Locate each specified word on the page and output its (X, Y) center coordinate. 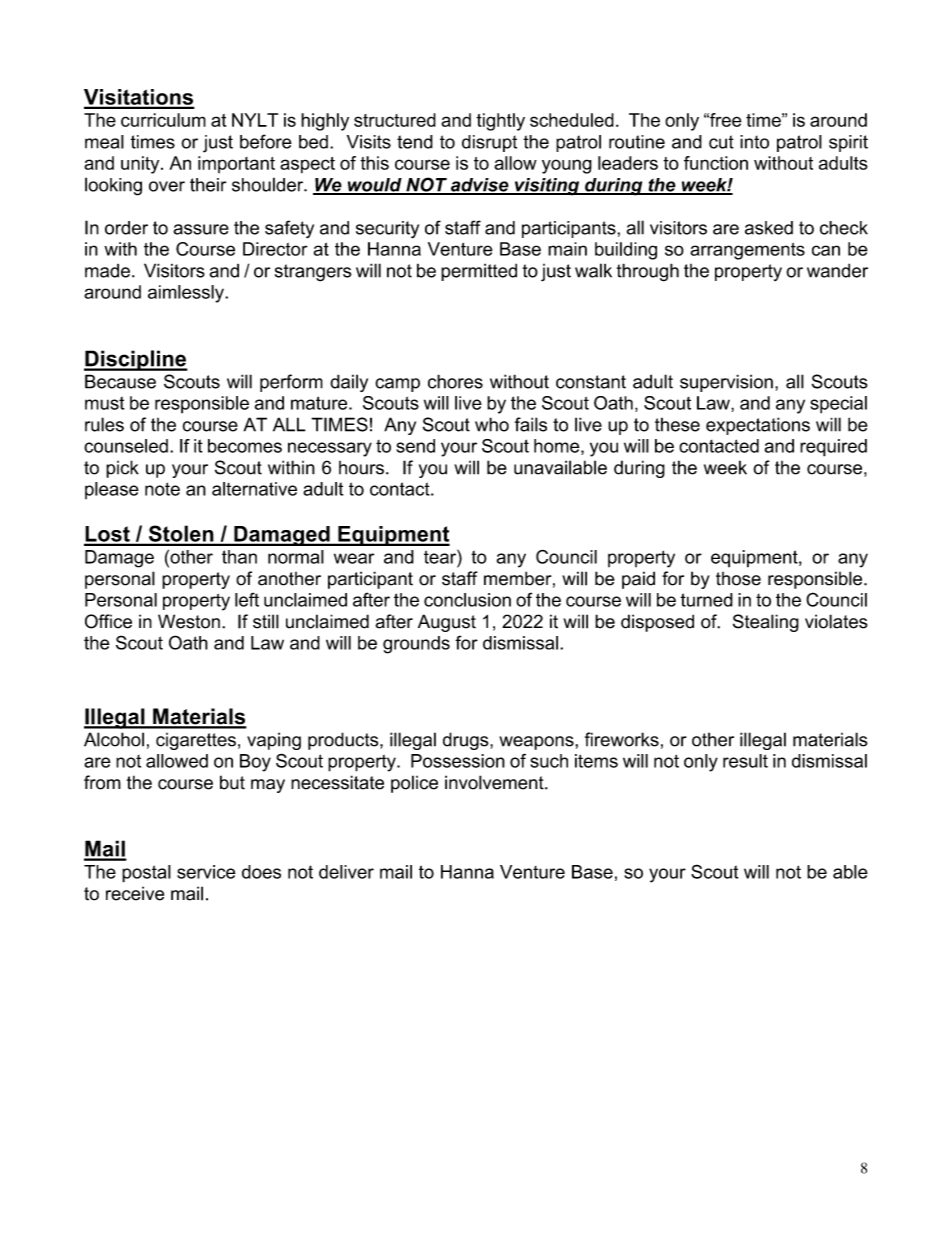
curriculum (163, 120)
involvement (495, 782)
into (754, 142)
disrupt (489, 143)
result (745, 761)
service (206, 872)
